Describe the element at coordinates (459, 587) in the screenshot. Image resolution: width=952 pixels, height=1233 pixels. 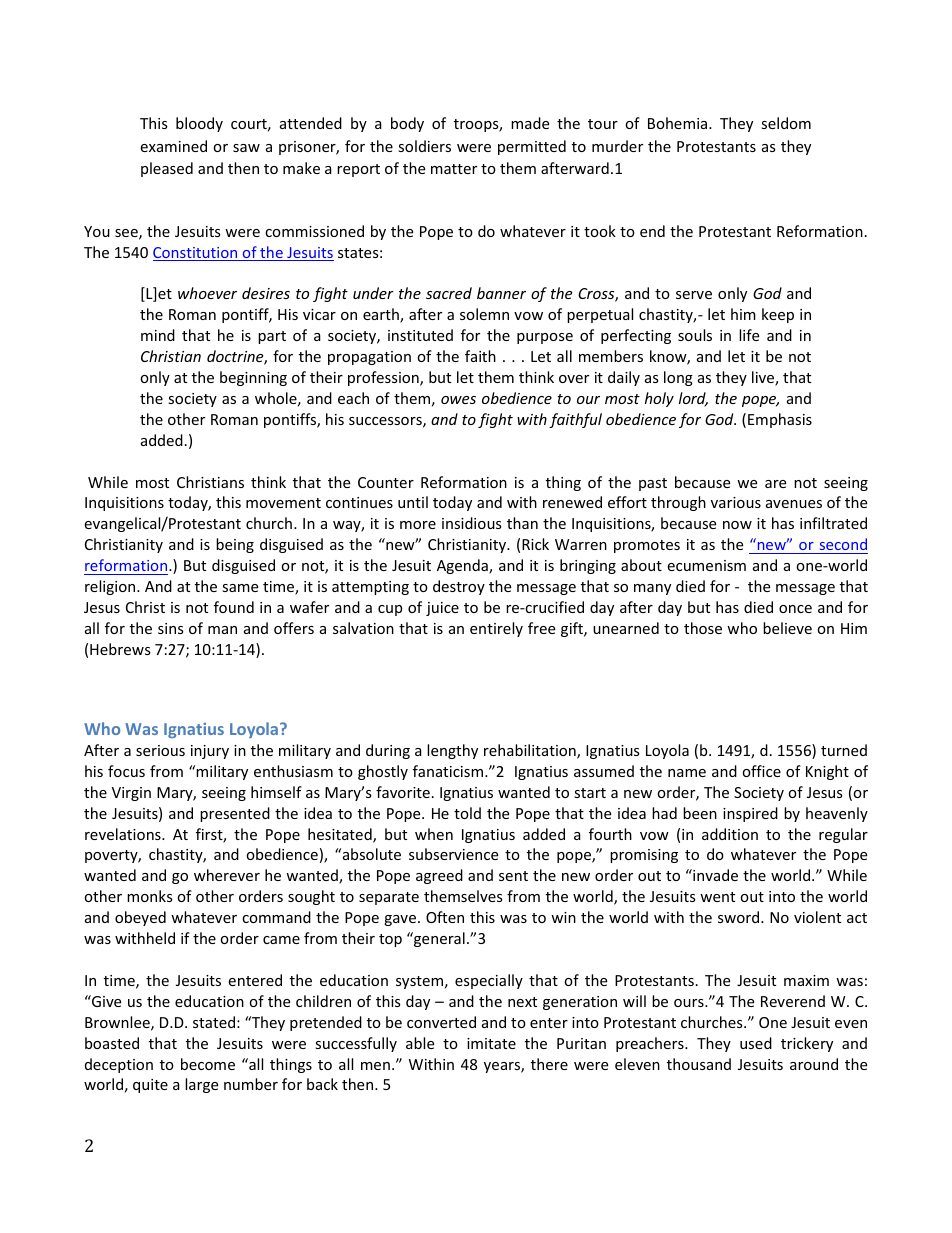
I see `destroy` at that location.
